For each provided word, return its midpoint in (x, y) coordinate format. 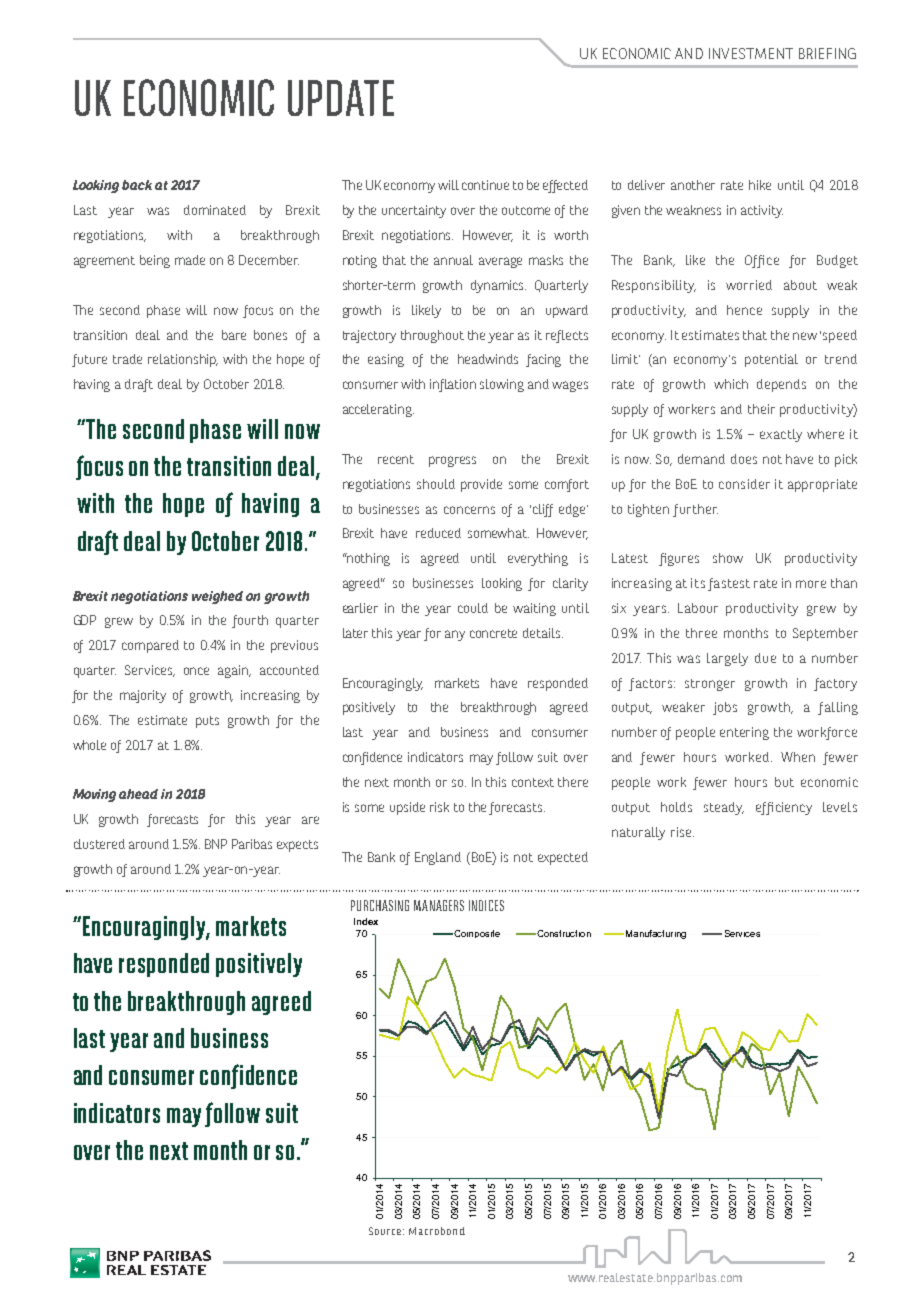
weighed (217, 597)
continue (485, 185)
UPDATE (341, 98)
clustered (99, 844)
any (455, 635)
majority (143, 696)
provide (481, 485)
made (190, 260)
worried (749, 285)
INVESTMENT (751, 53)
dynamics (498, 286)
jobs (725, 708)
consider (744, 484)
